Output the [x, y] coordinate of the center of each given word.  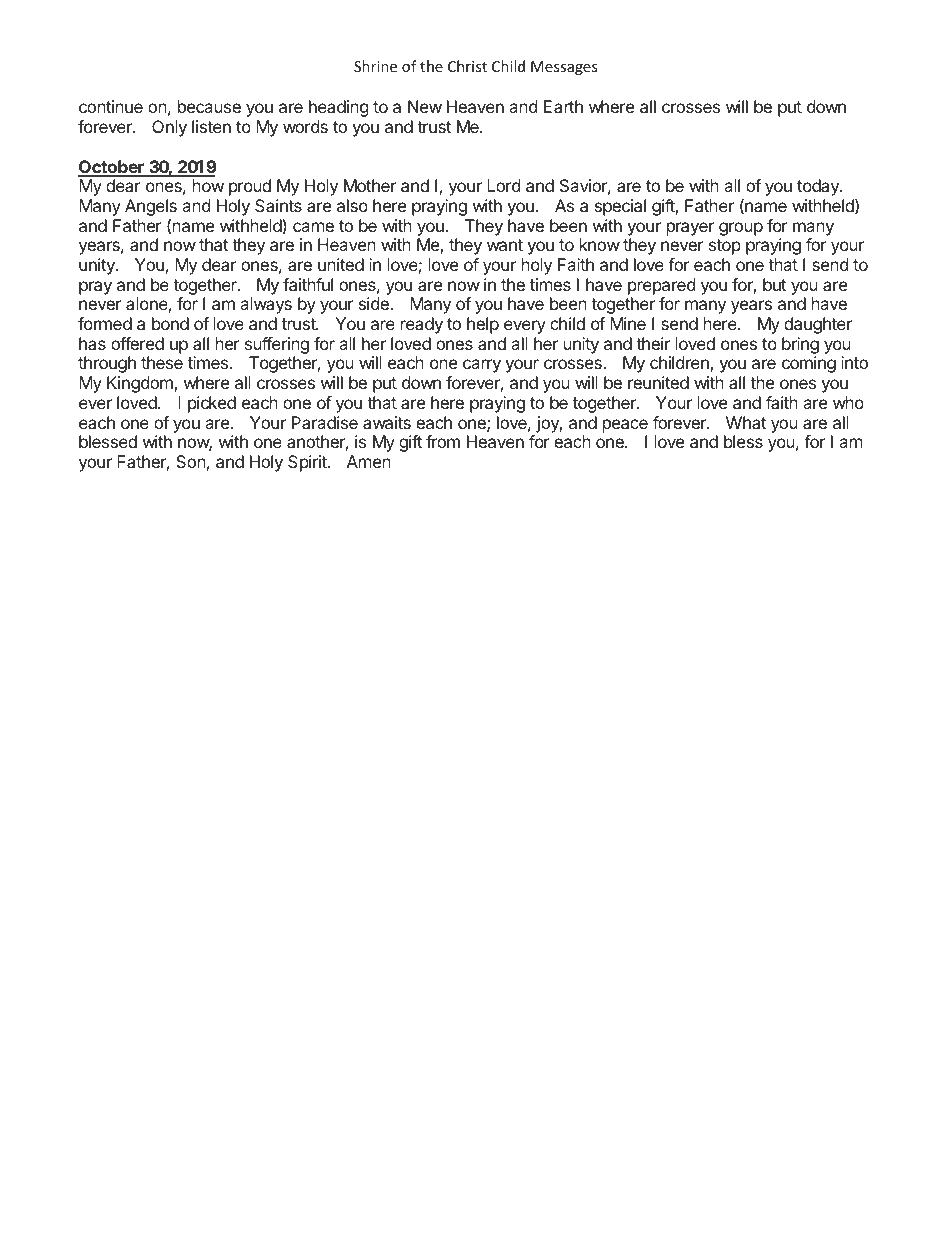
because [209, 106]
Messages [564, 68]
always [266, 305]
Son [191, 461]
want [505, 245]
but [774, 284]
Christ [467, 66]
